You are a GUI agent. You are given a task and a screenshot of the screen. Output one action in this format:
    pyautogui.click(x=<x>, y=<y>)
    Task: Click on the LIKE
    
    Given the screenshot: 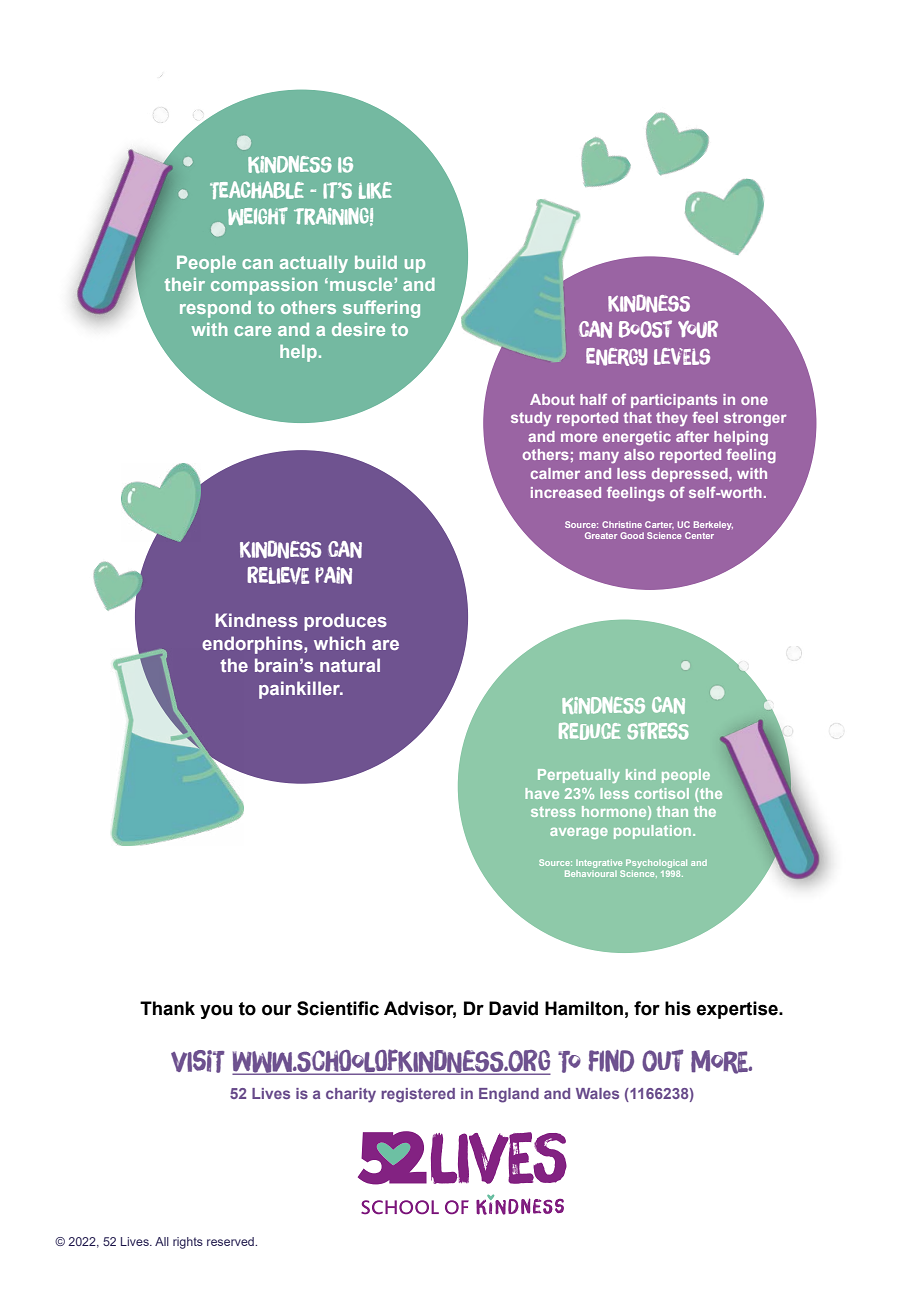 What is the action you would take?
    pyautogui.click(x=375, y=190)
